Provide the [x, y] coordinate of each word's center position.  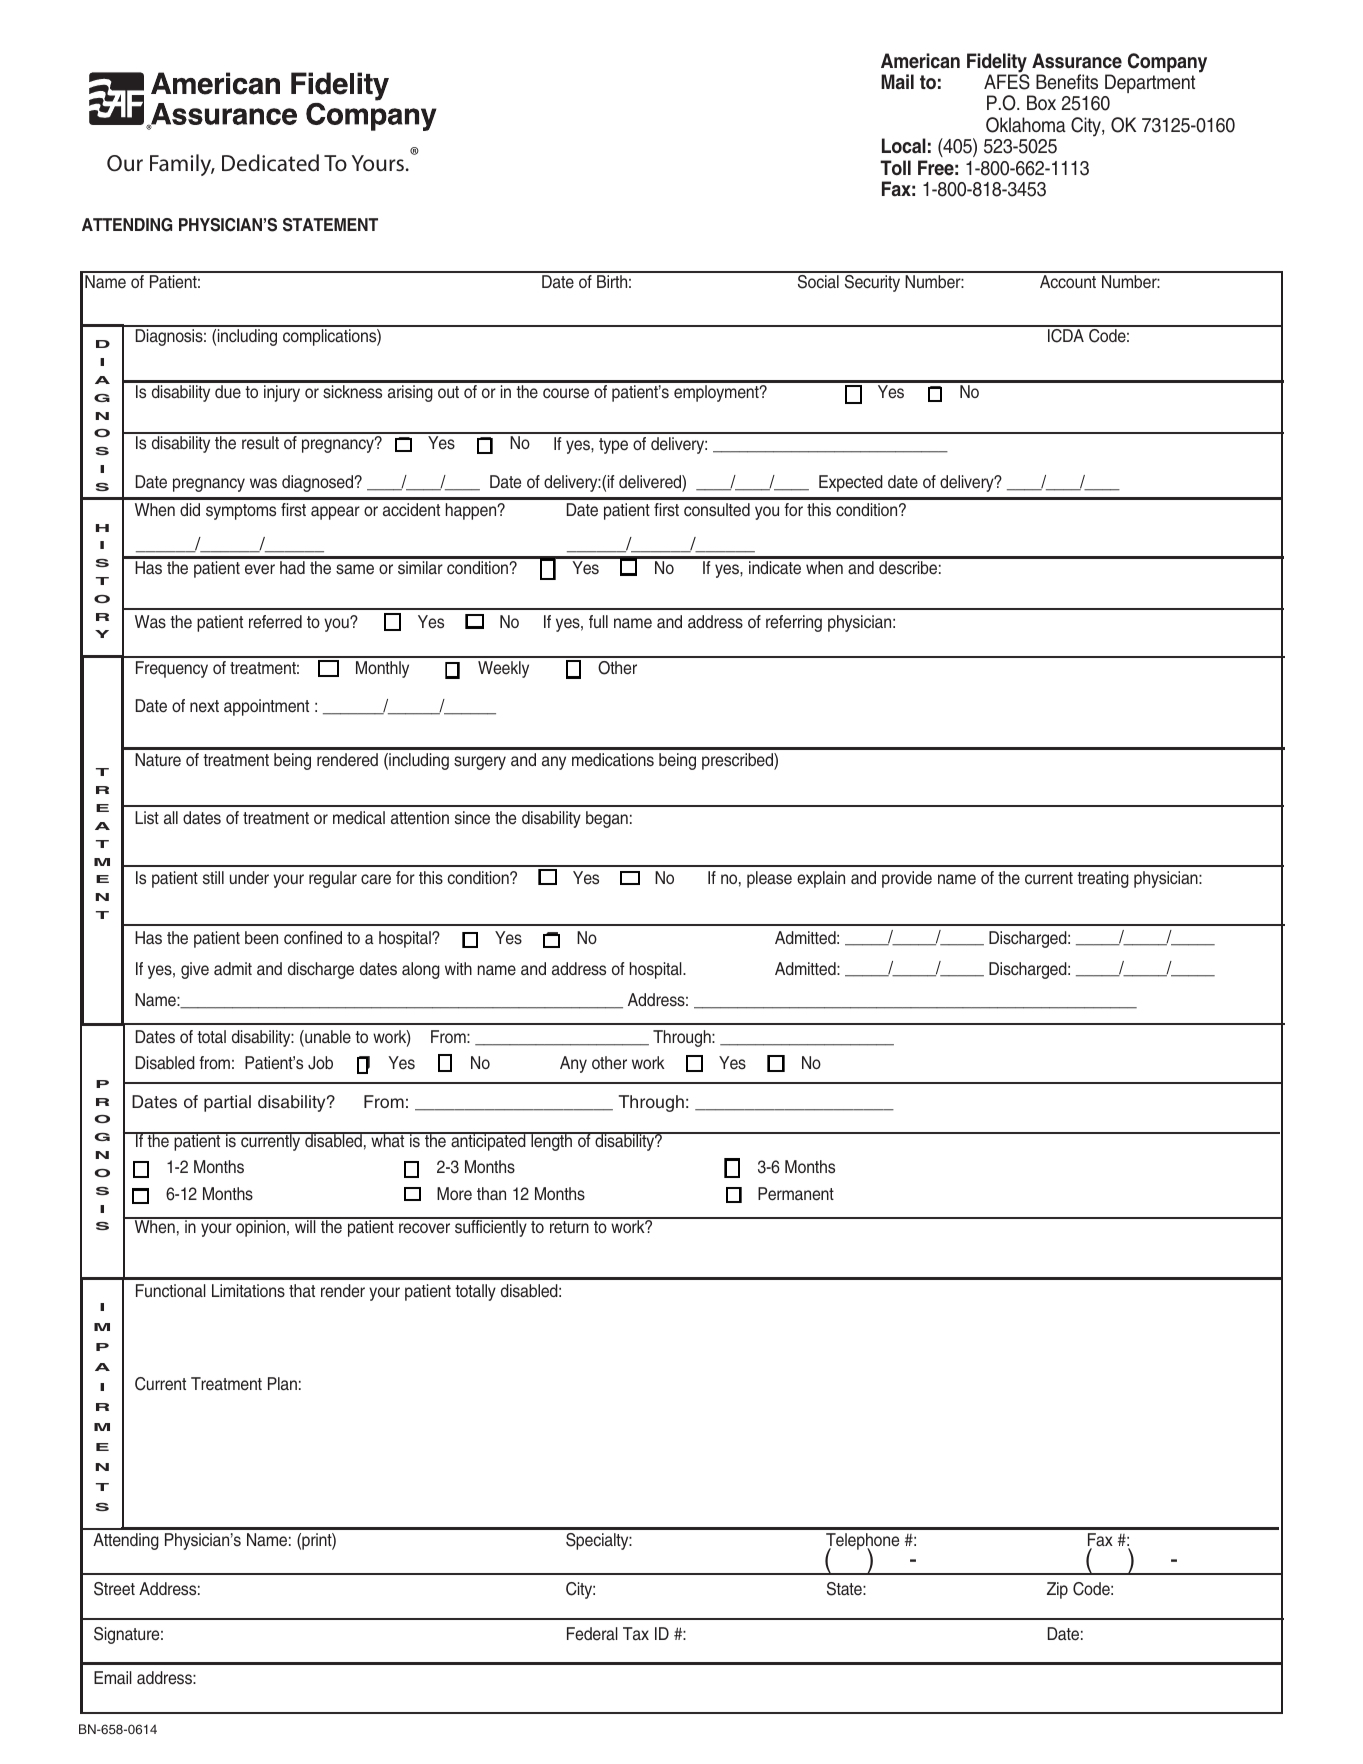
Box [1041, 103]
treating [1103, 879]
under [249, 878]
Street [114, 1589]
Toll [895, 168]
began [607, 819]
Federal [592, 1634]
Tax [636, 1634]
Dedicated [270, 162]
